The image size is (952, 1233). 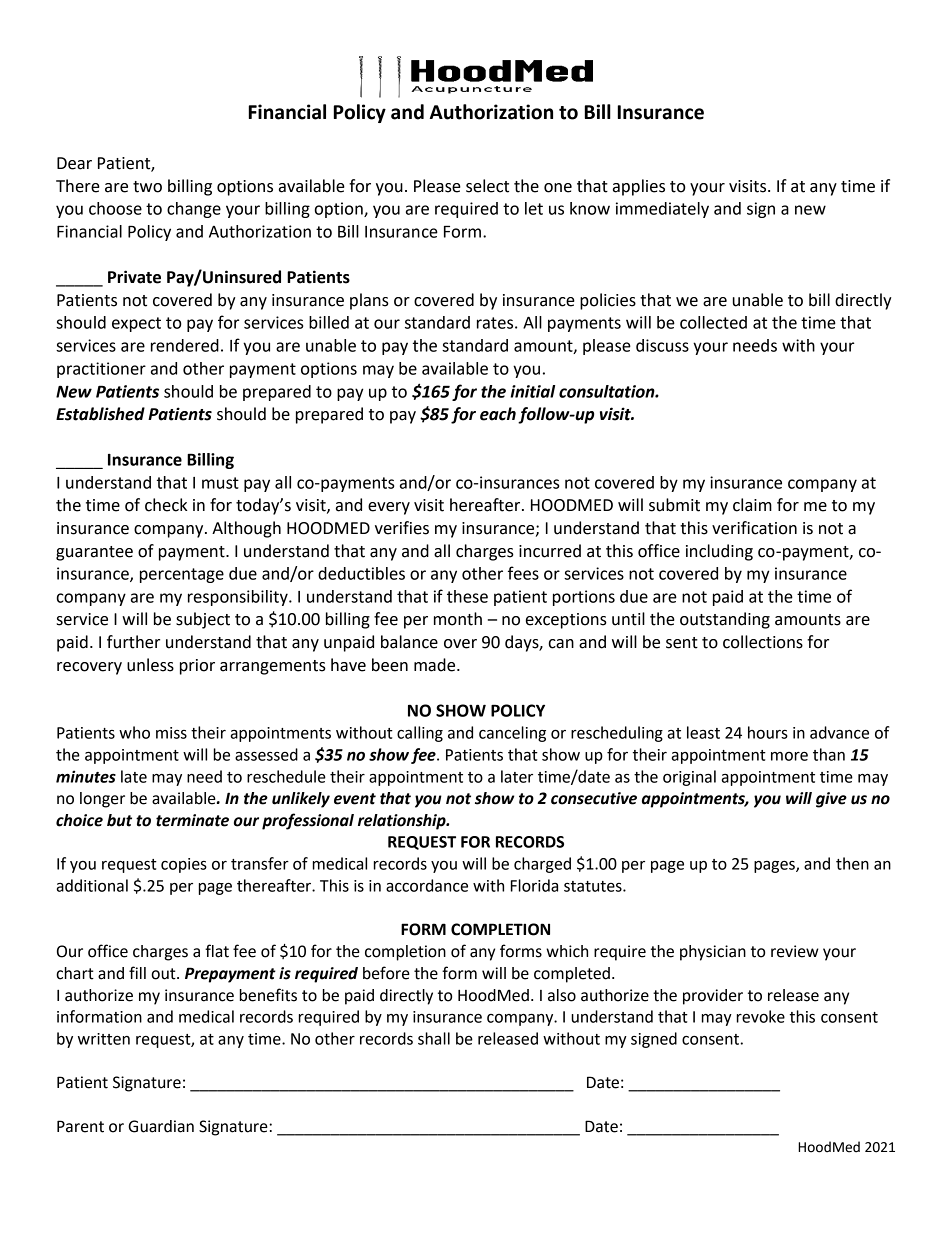 What do you see at coordinates (166, 505) in the image?
I see `check` at bounding box center [166, 505].
